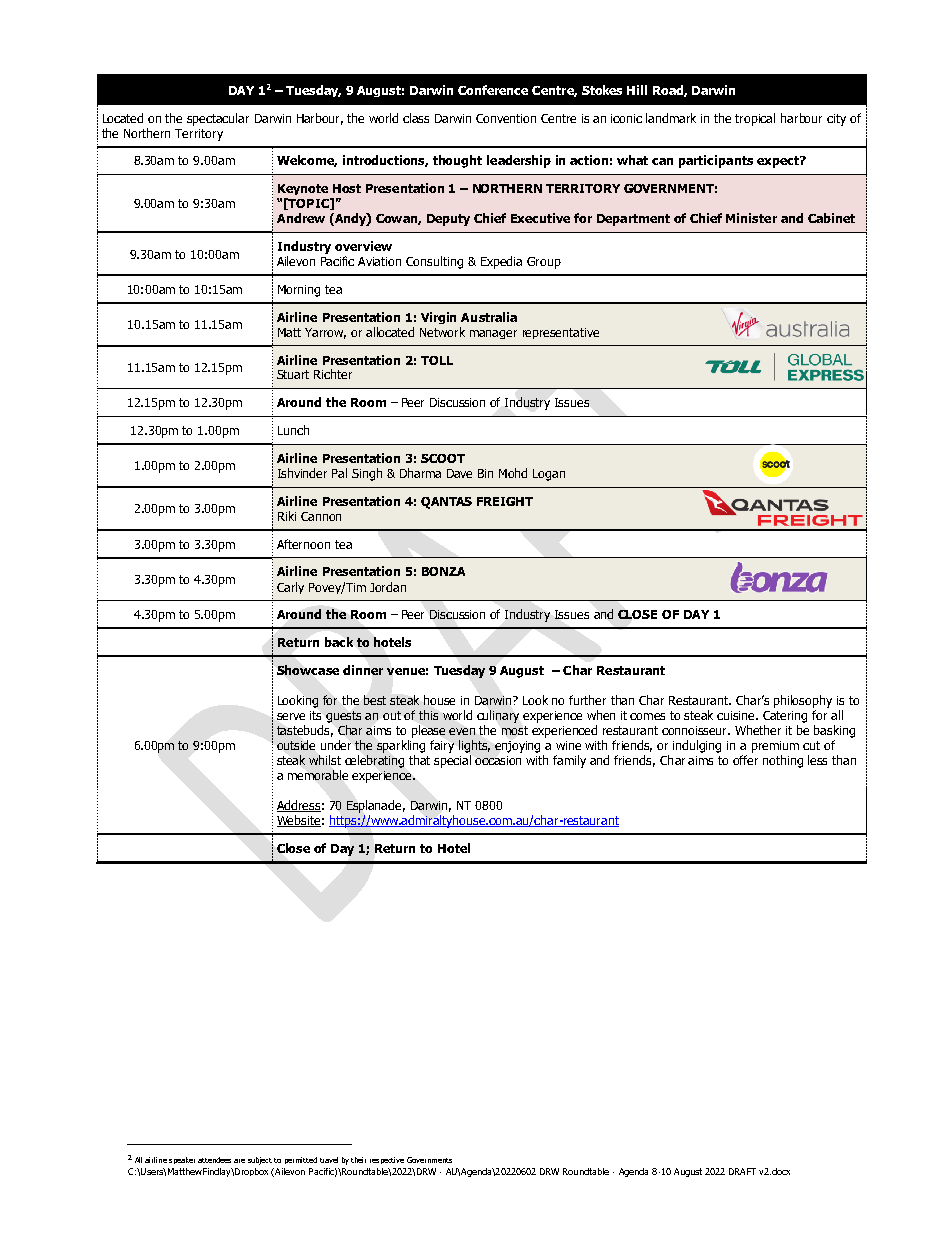 This screenshot has width=952, height=1233. I want to click on respective, so click(387, 1160).
